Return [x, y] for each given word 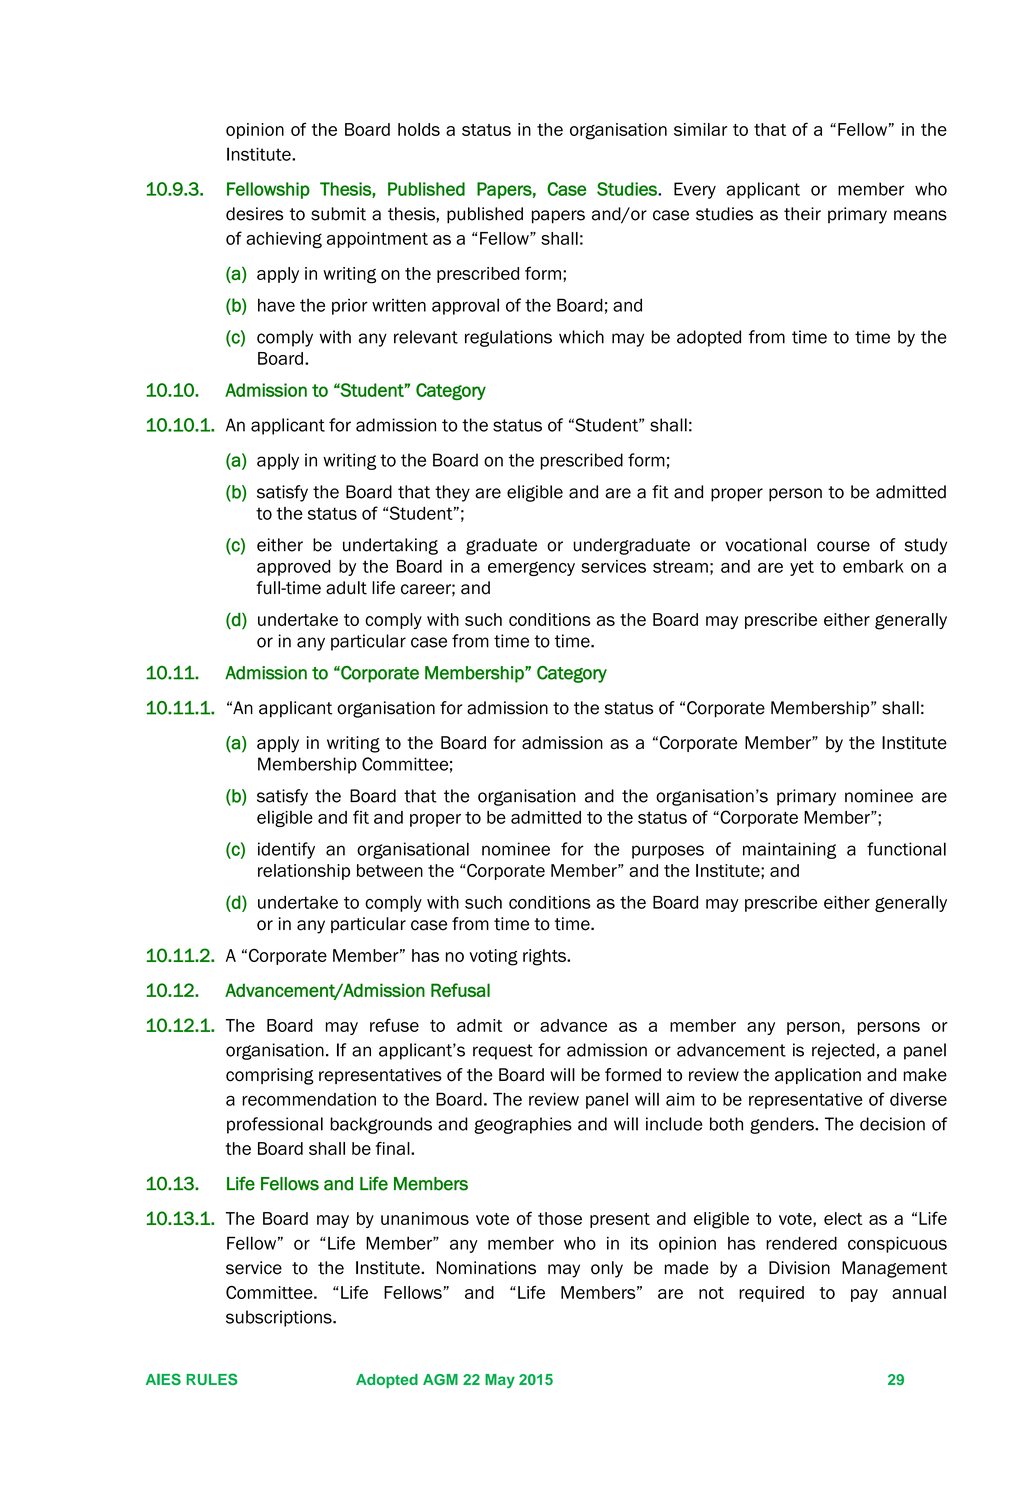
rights [545, 957]
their [802, 214]
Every [695, 190]
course [843, 546]
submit [338, 214]
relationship [304, 872]
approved [294, 568]
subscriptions [280, 1318]
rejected [843, 1051]
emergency [531, 568]
